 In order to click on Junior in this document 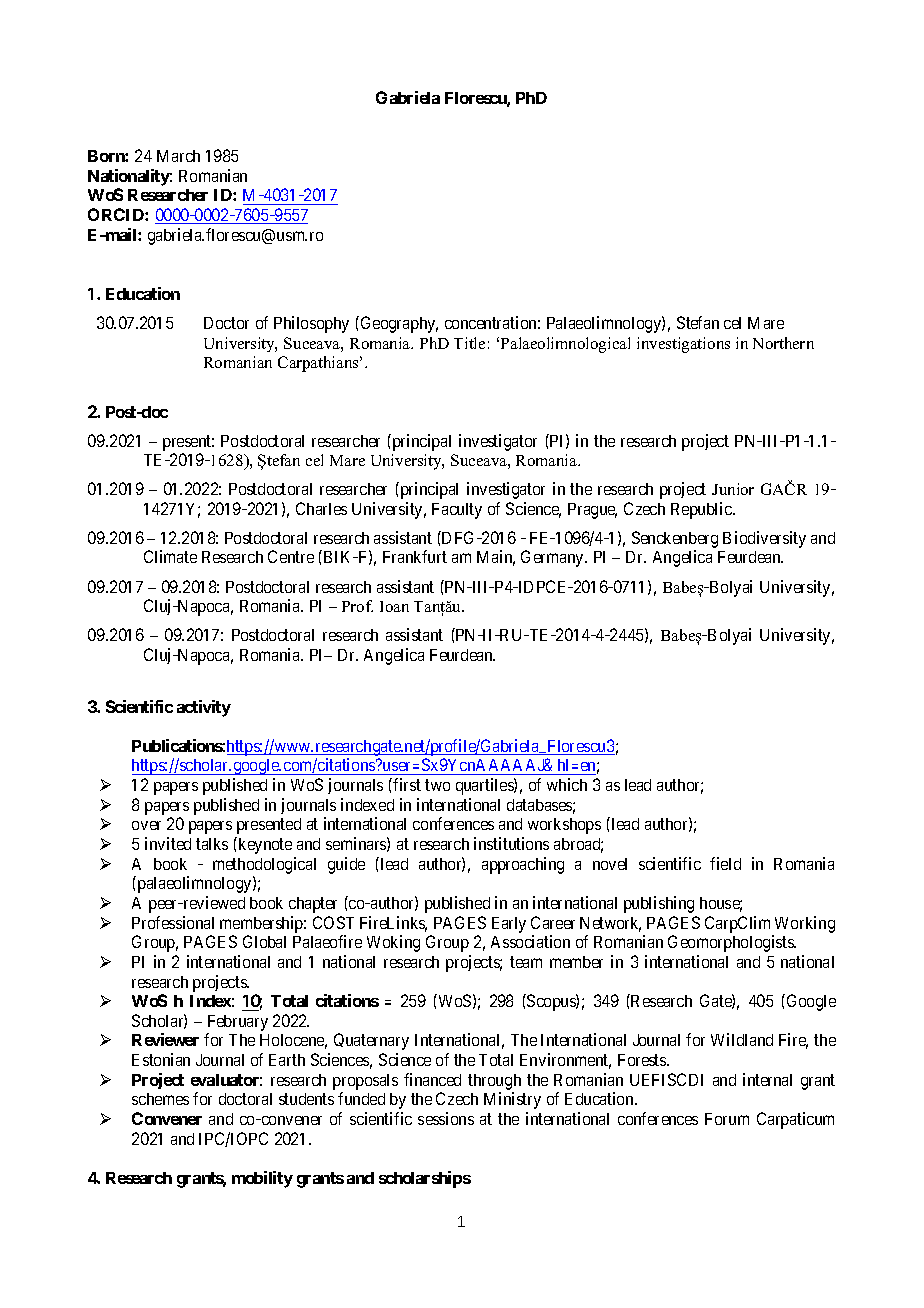, I will do `click(733, 489)`.
